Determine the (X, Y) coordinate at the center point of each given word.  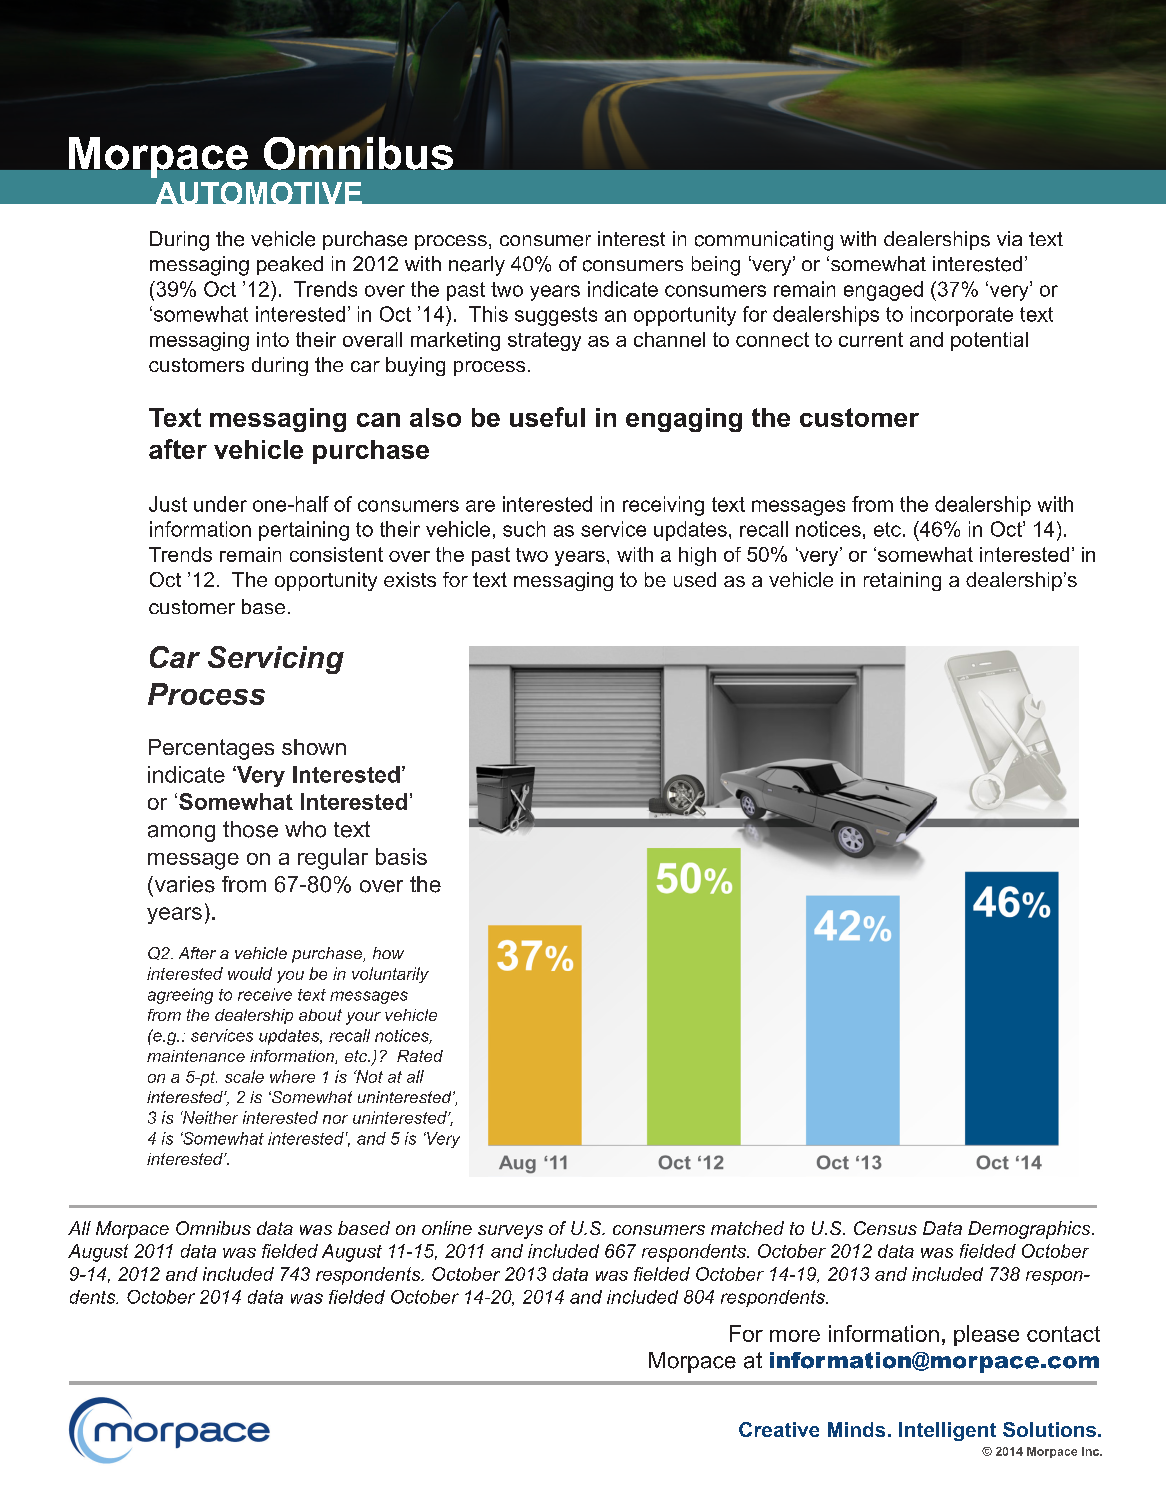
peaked (290, 265)
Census (885, 1228)
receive (265, 994)
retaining (902, 581)
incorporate (962, 316)
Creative (779, 1429)
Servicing (276, 660)
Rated (420, 1056)
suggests (556, 316)
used (695, 579)
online (447, 1228)
